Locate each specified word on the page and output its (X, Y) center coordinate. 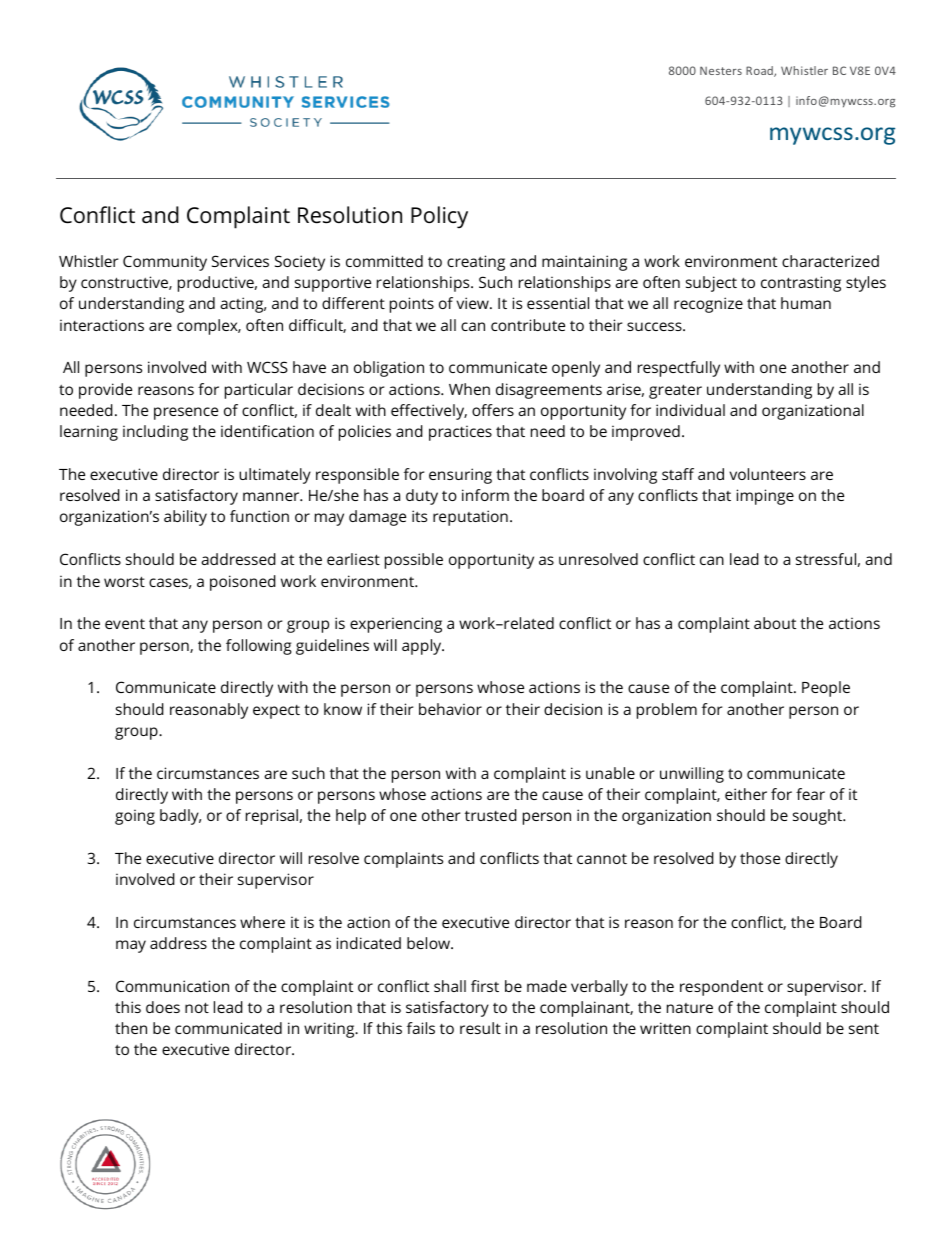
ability (185, 518)
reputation (470, 518)
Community (165, 263)
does (163, 1007)
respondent (721, 988)
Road (760, 71)
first (485, 986)
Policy (439, 217)
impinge (765, 497)
